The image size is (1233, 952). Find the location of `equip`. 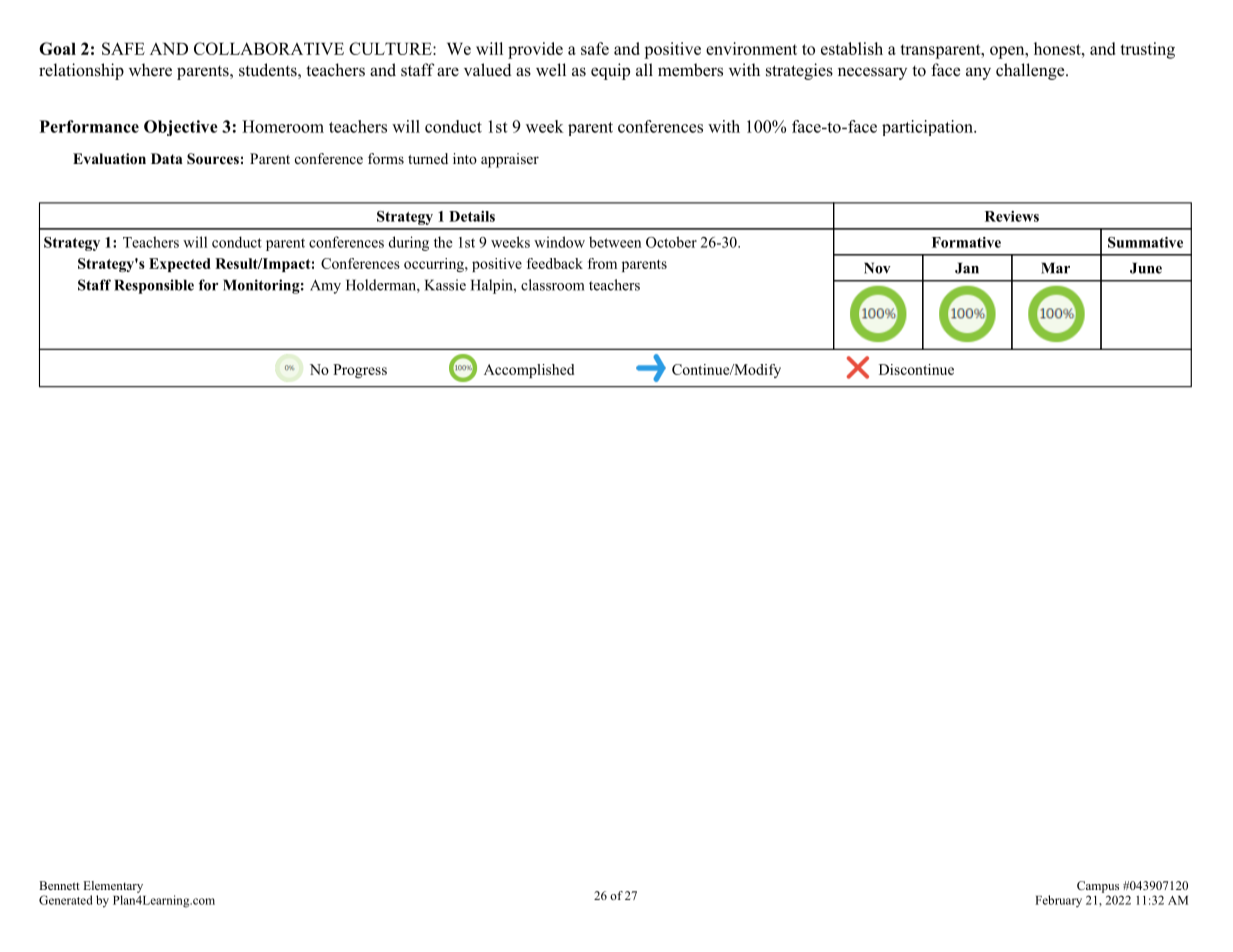

equip is located at coordinates (610, 71).
